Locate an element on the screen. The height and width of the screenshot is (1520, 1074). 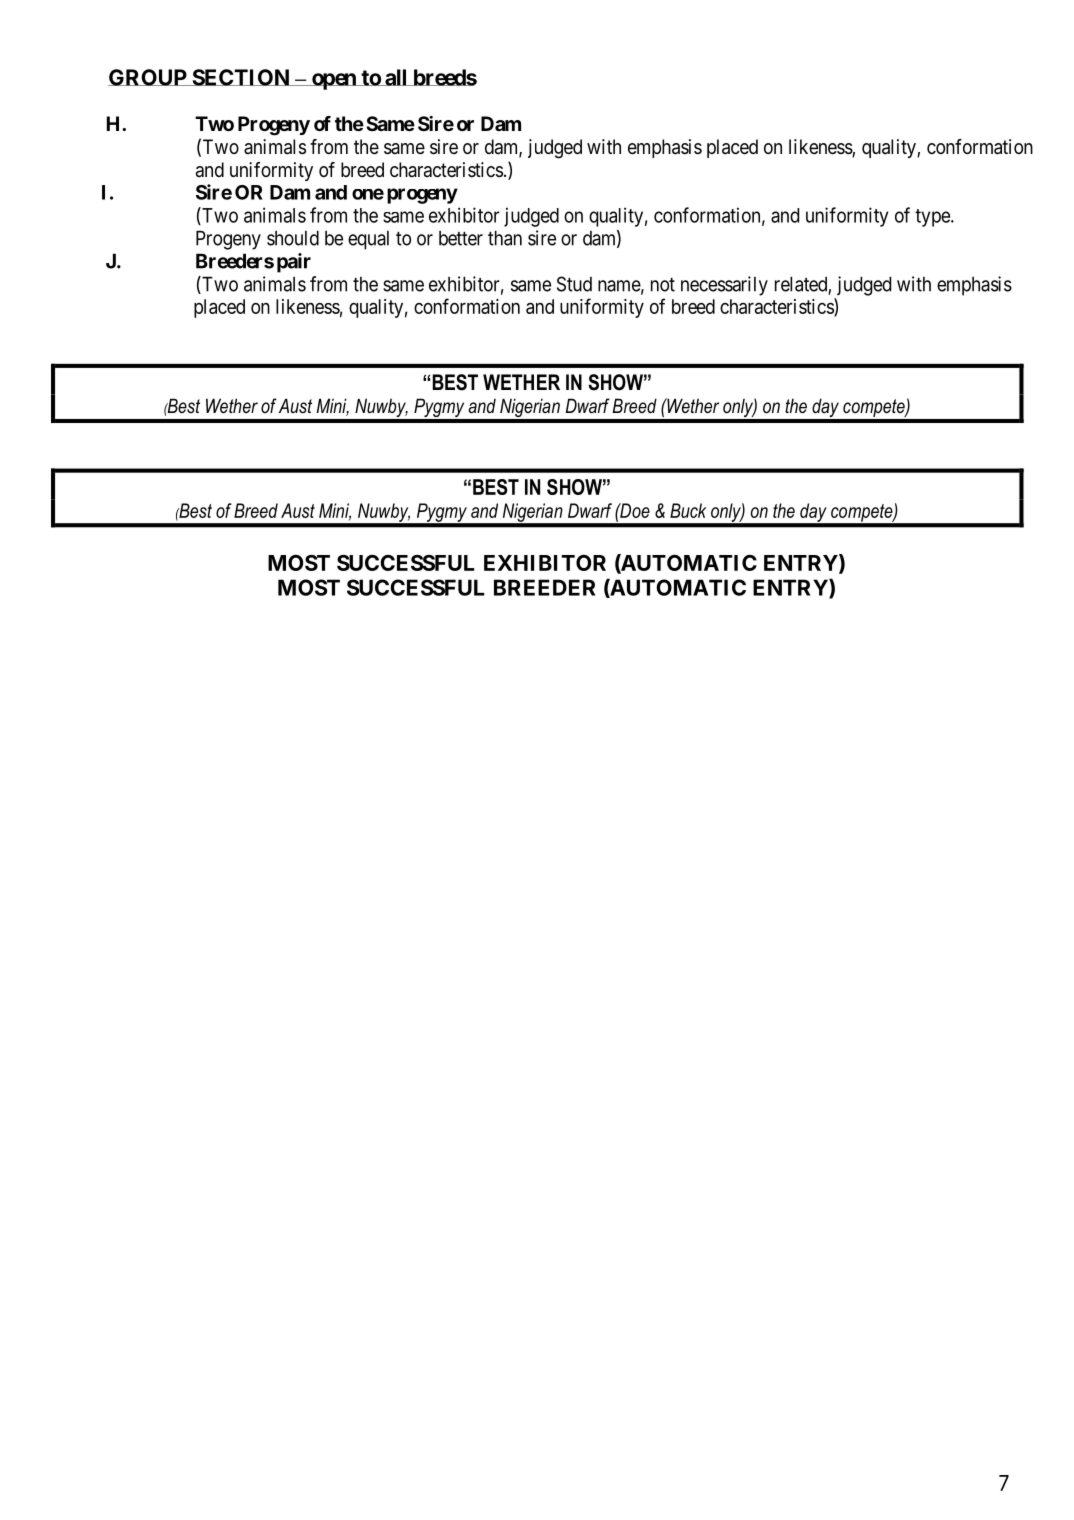
than is located at coordinates (505, 238).
